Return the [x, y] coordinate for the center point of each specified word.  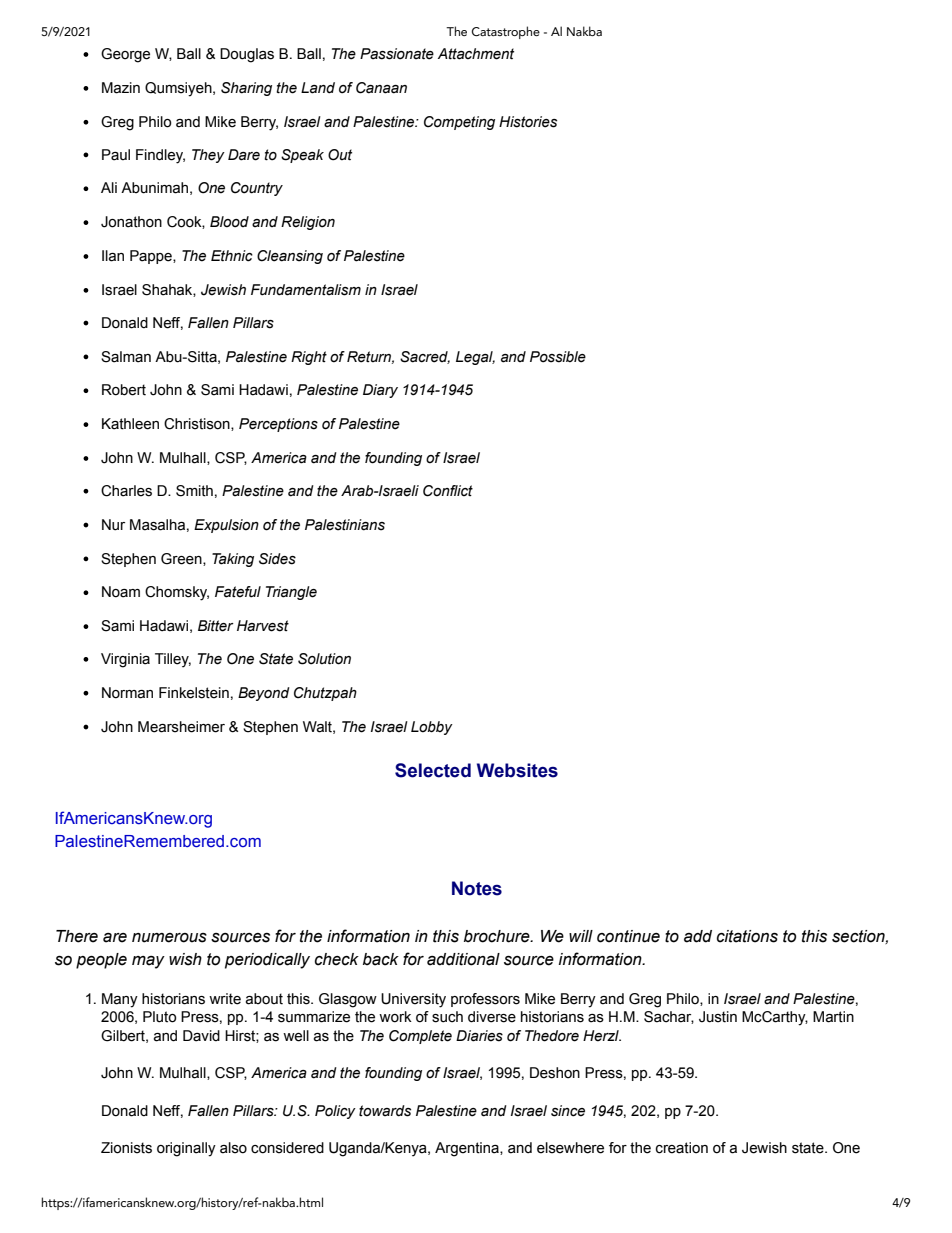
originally [186, 1149]
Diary [380, 391]
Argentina [468, 1149]
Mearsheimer [181, 727]
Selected [433, 770]
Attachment [476, 54]
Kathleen [130, 424]
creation [682, 1148]
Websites [517, 770]
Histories [528, 122]
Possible [558, 357]
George [125, 55]
